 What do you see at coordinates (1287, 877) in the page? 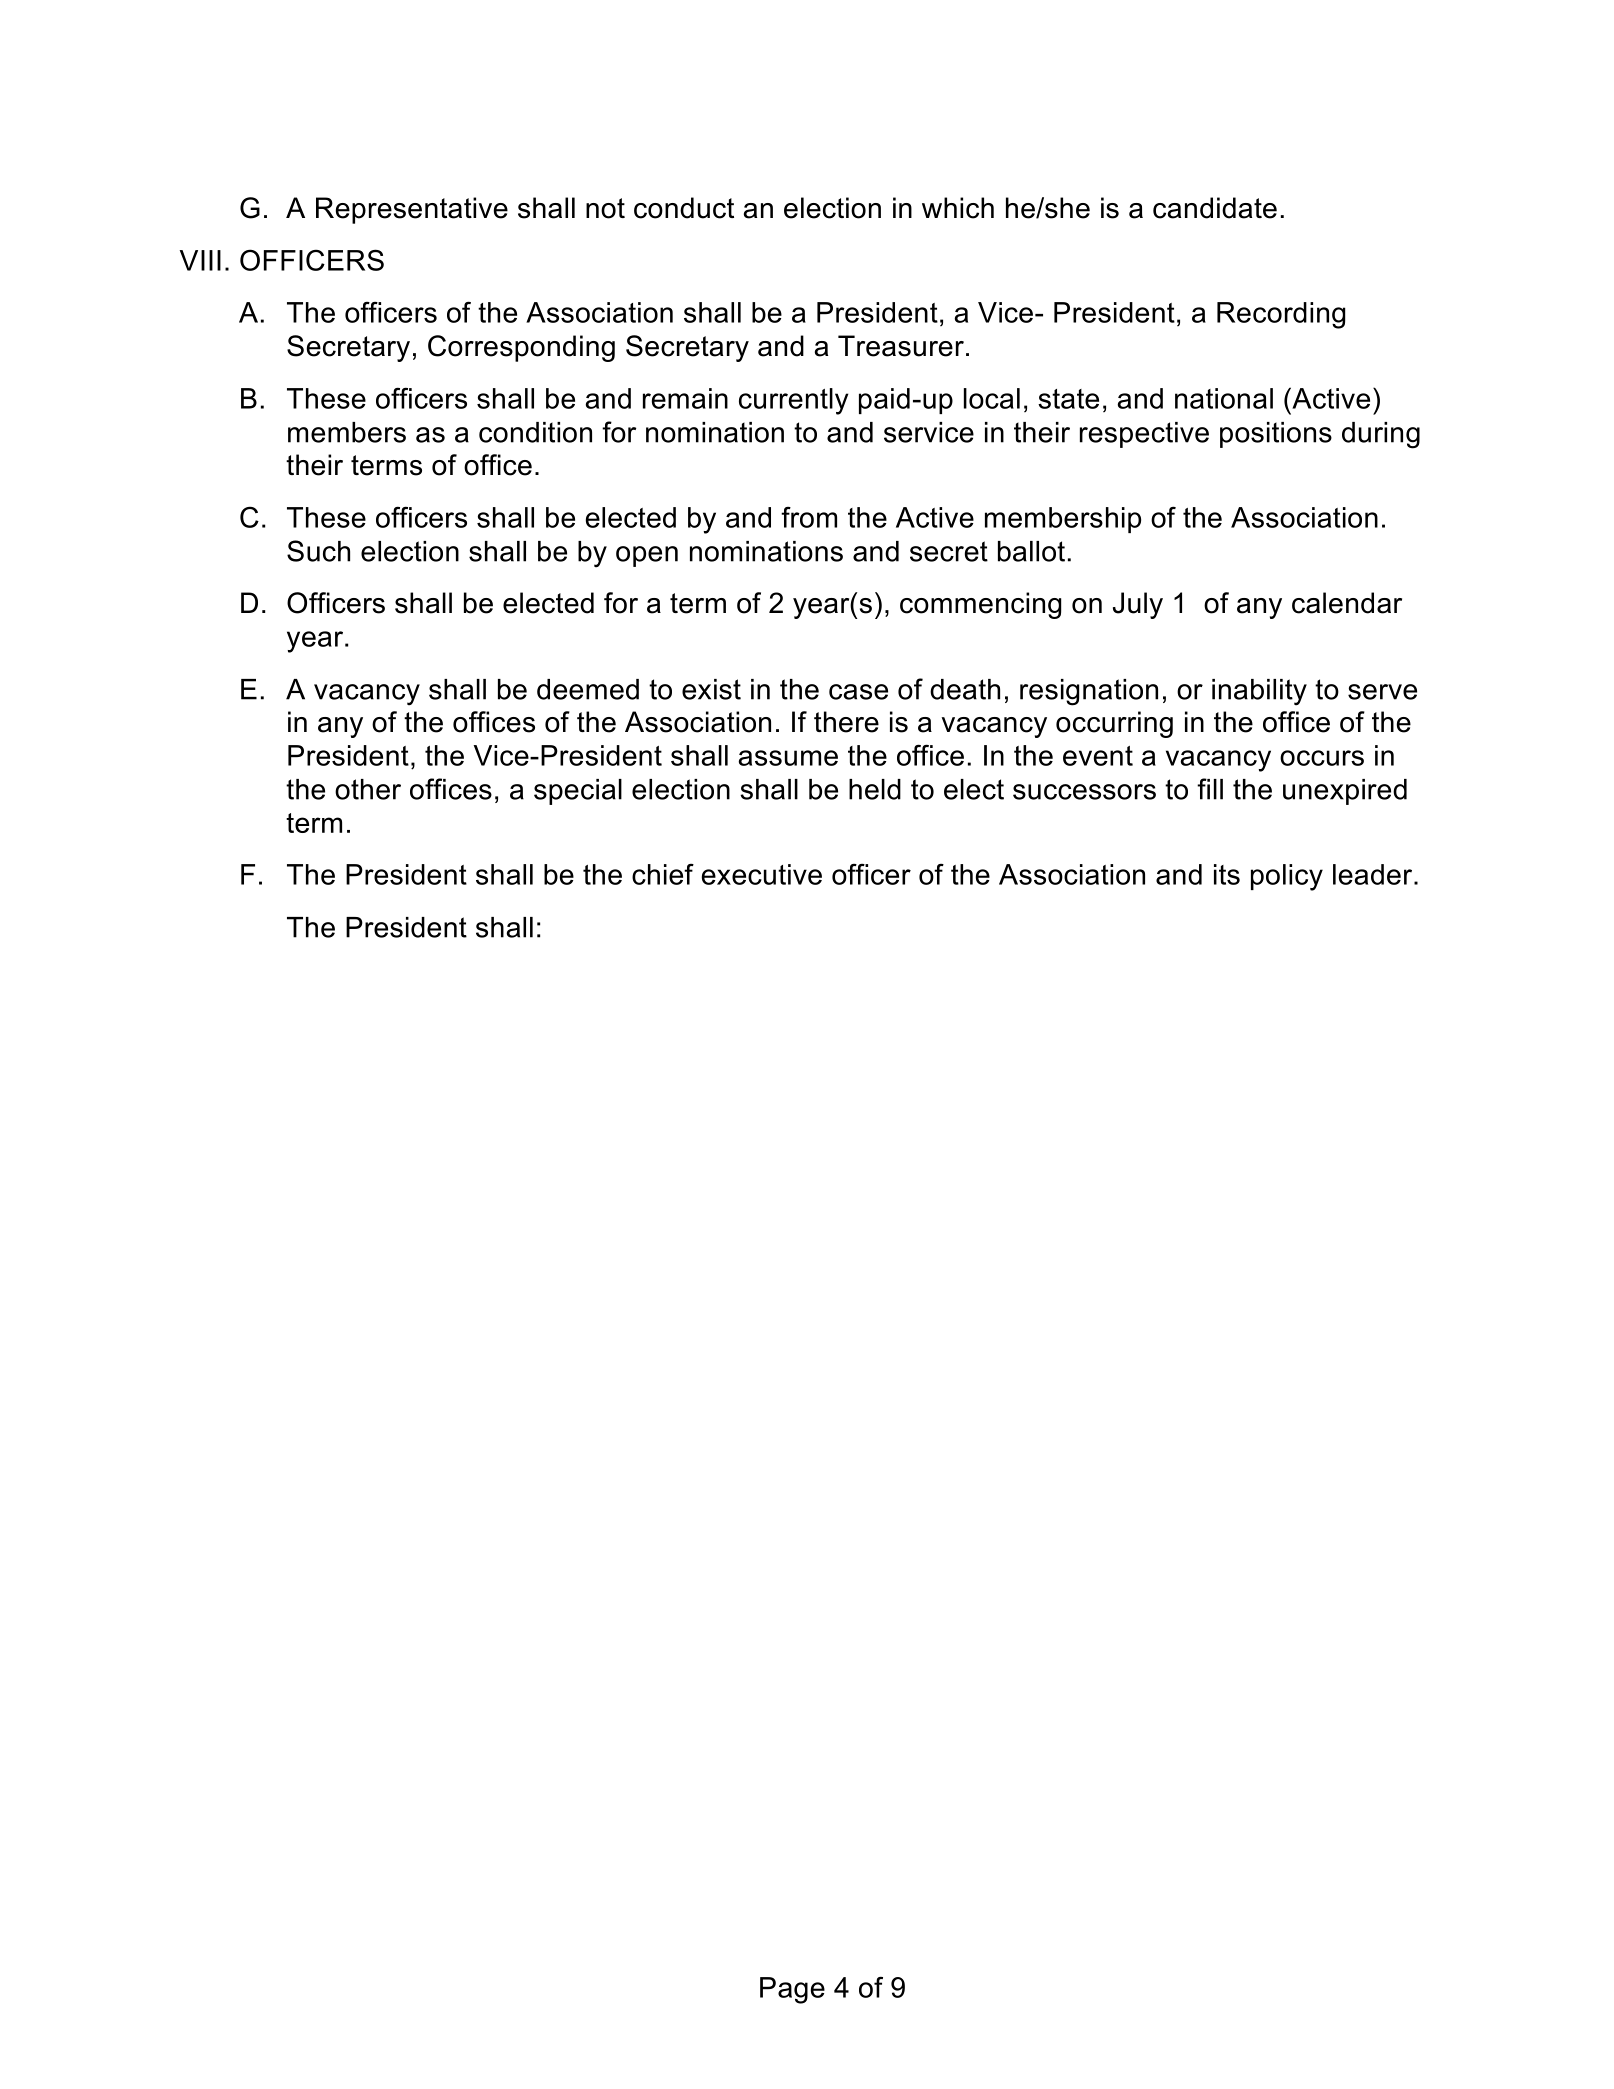
I see `policy` at bounding box center [1287, 877].
